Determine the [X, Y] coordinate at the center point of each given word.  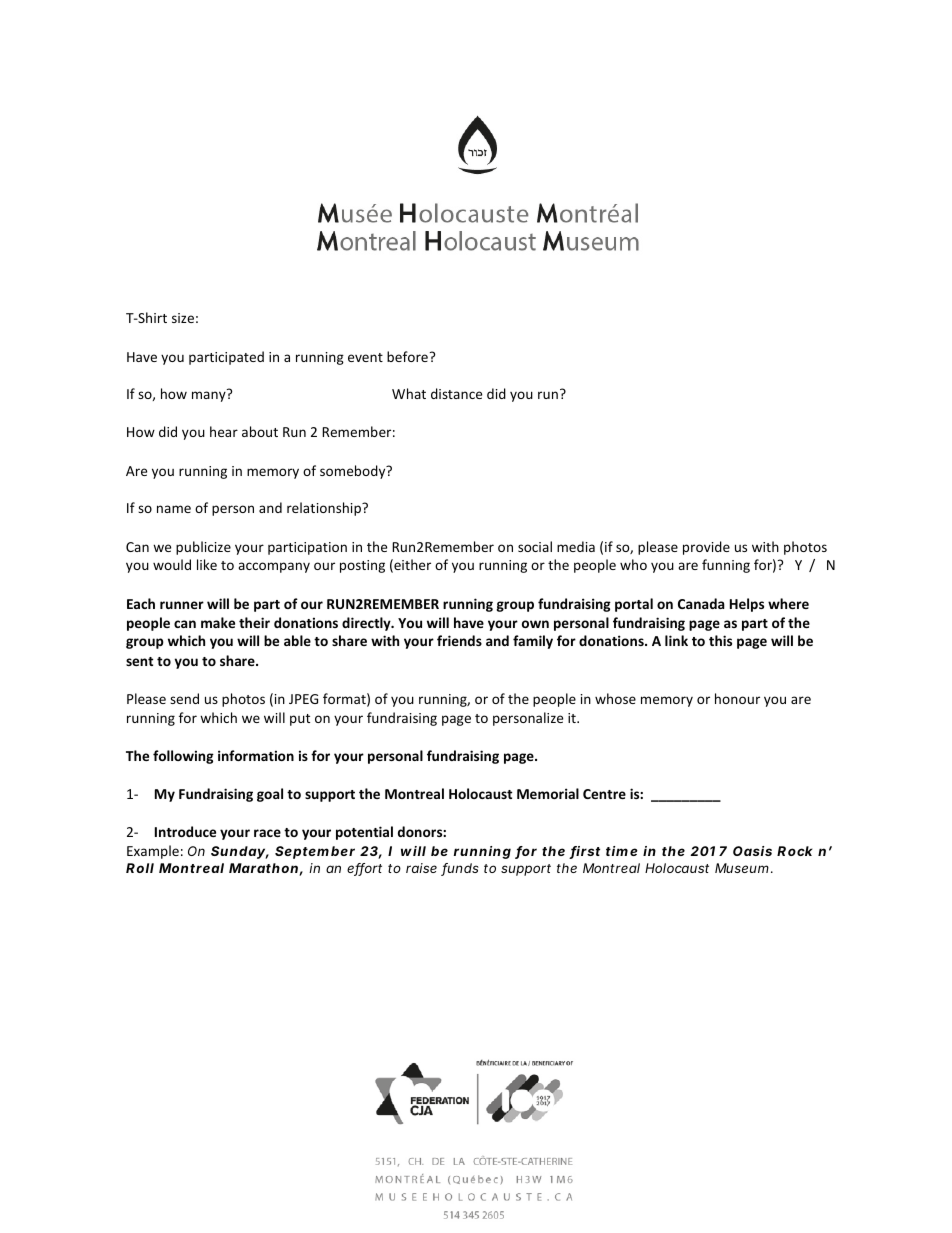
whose [615, 698]
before [407, 356]
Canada [701, 603]
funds [460, 869]
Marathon [264, 869]
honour [737, 698]
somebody [354, 472]
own [535, 624]
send [184, 698]
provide [706, 548]
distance [456, 393]
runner [182, 605]
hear [224, 431]
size [183, 318]
